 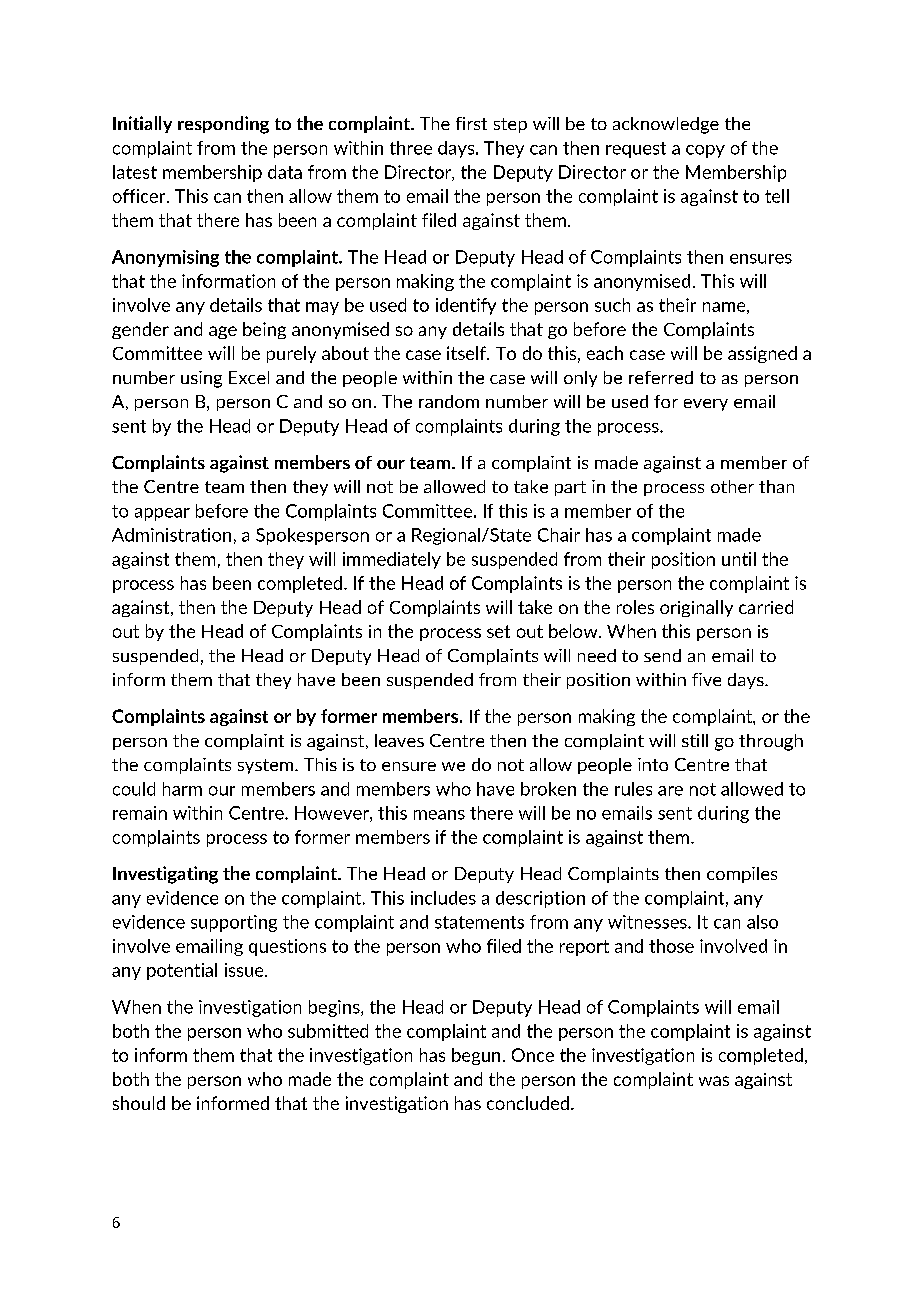 What do you see at coordinates (705, 151) in the document?
I see `copy` at bounding box center [705, 151].
